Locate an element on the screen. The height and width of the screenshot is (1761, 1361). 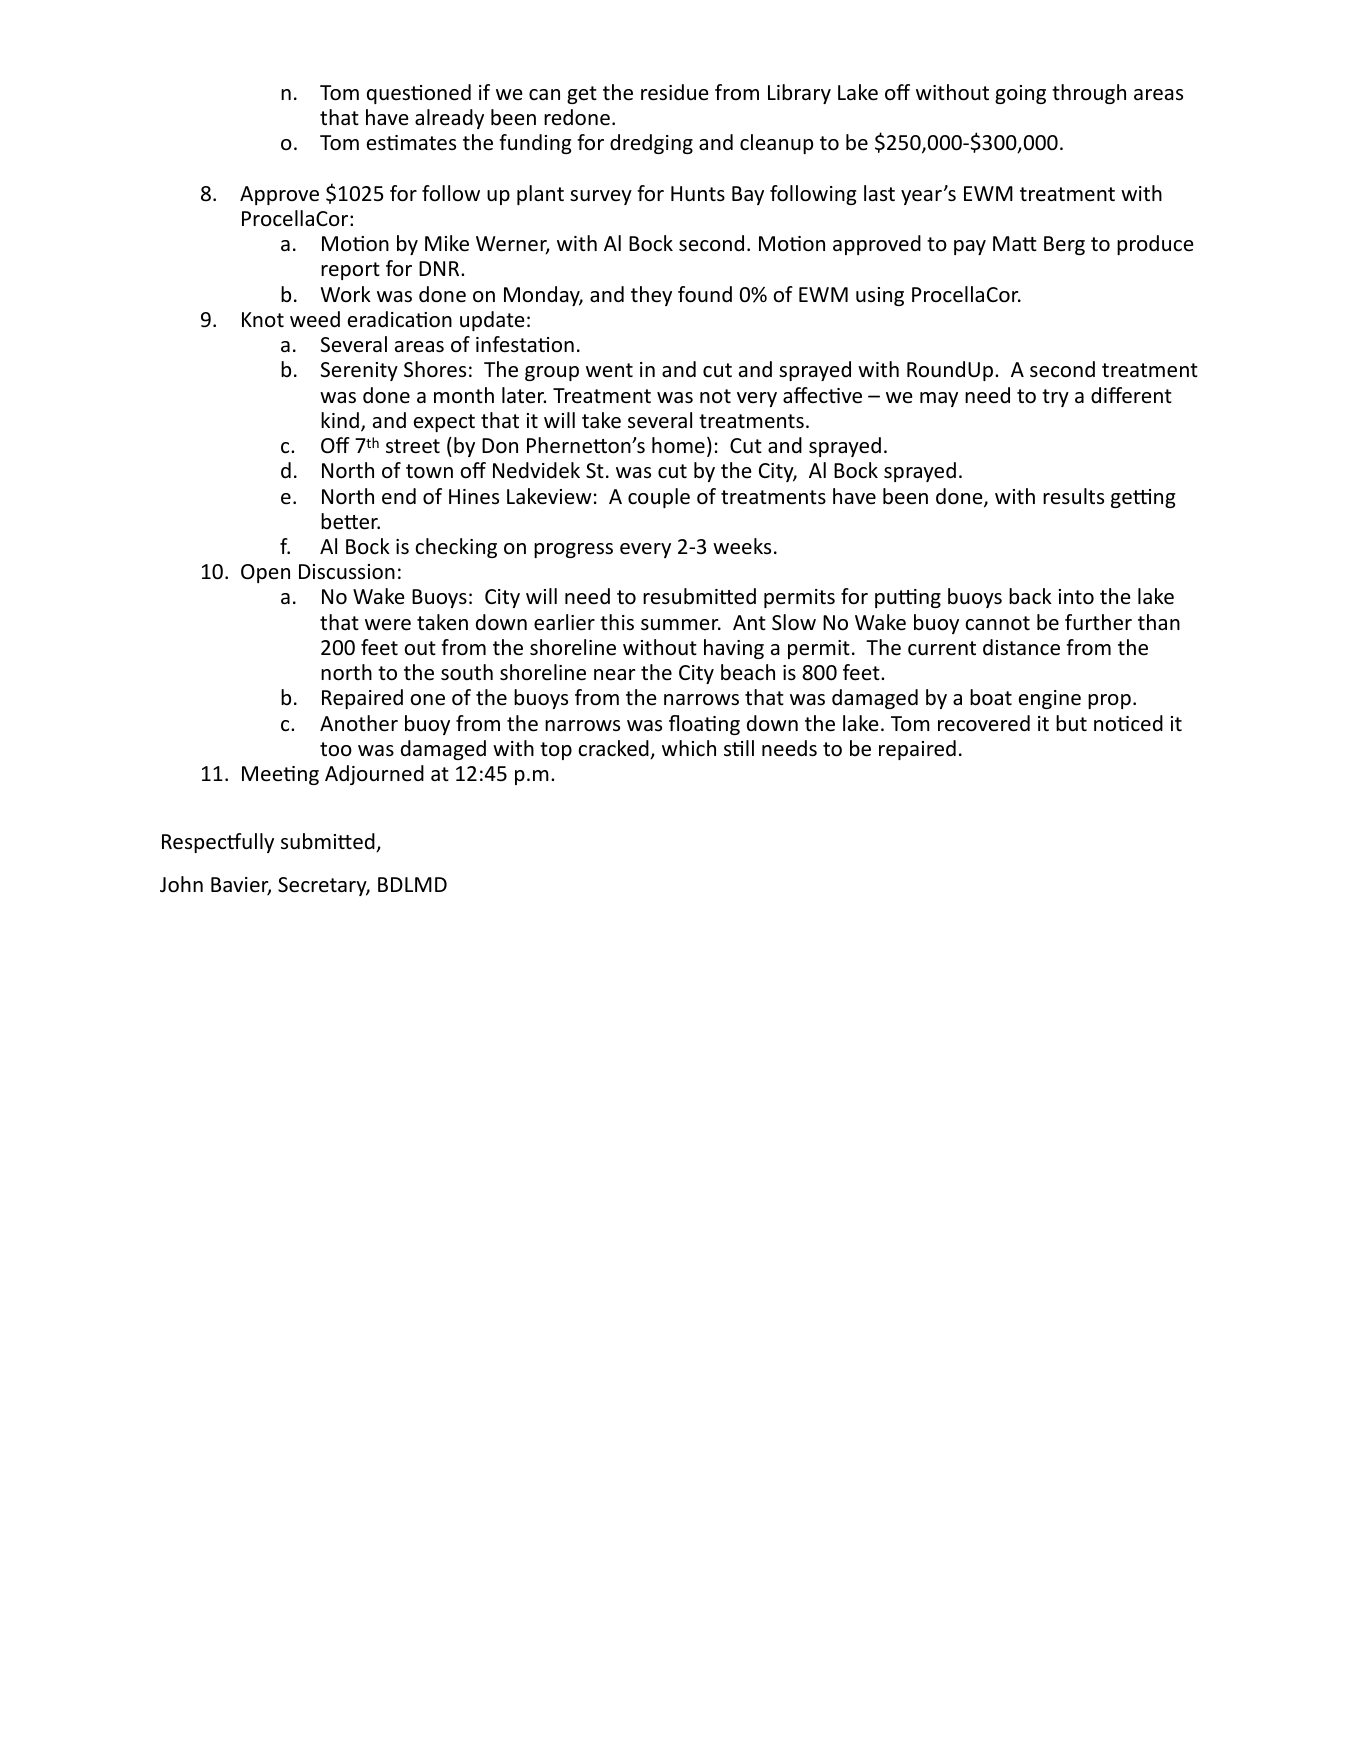
already is located at coordinates (449, 119).
